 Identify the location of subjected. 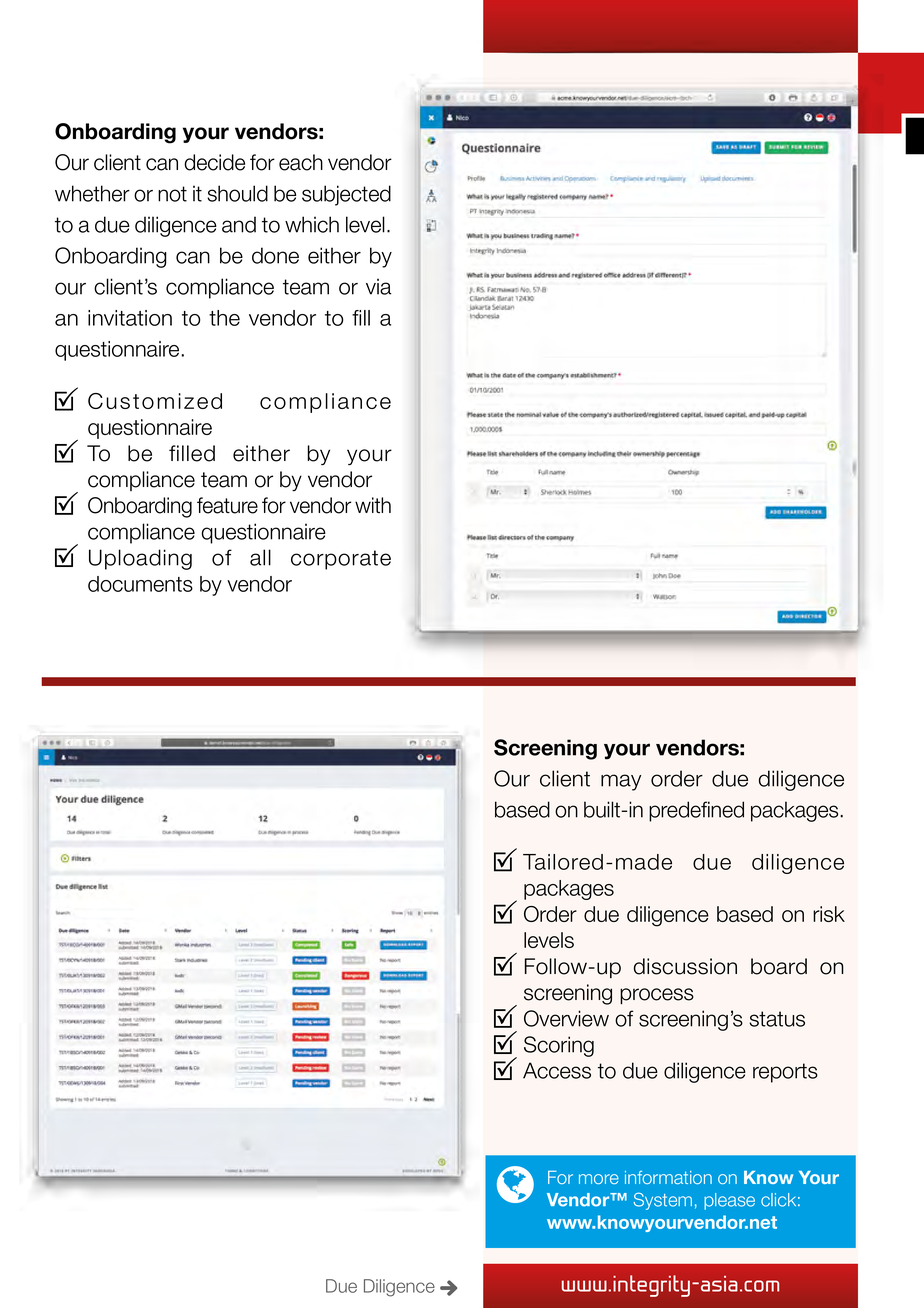
(346, 195).
